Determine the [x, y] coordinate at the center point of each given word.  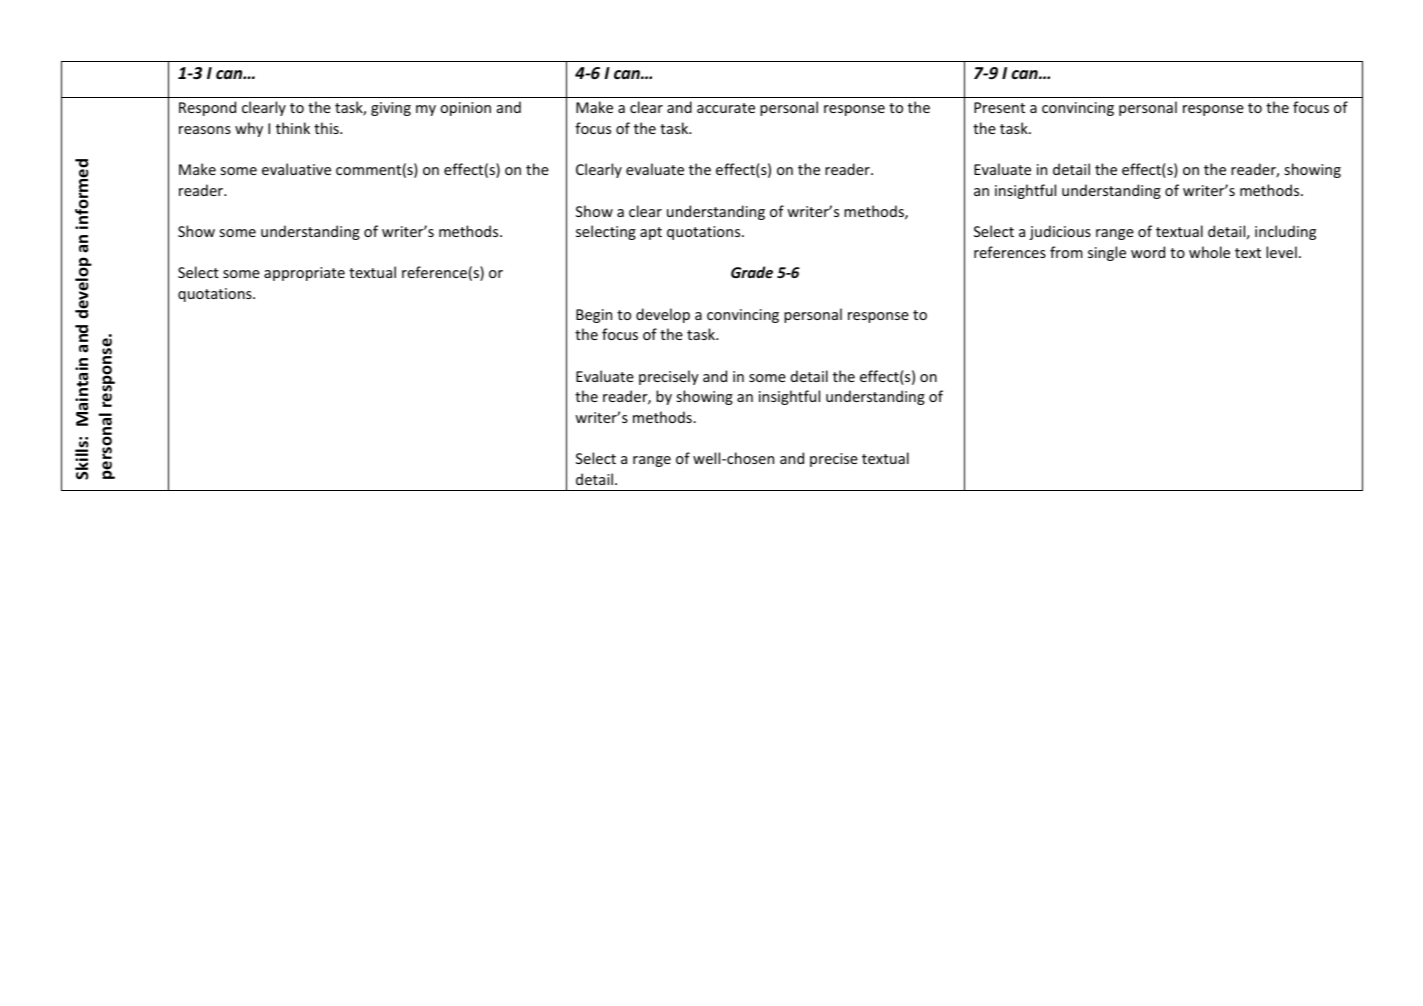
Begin [594, 316]
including [1285, 232]
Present [999, 107]
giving [391, 109]
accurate [726, 108]
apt [651, 233]
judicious [1060, 232]
